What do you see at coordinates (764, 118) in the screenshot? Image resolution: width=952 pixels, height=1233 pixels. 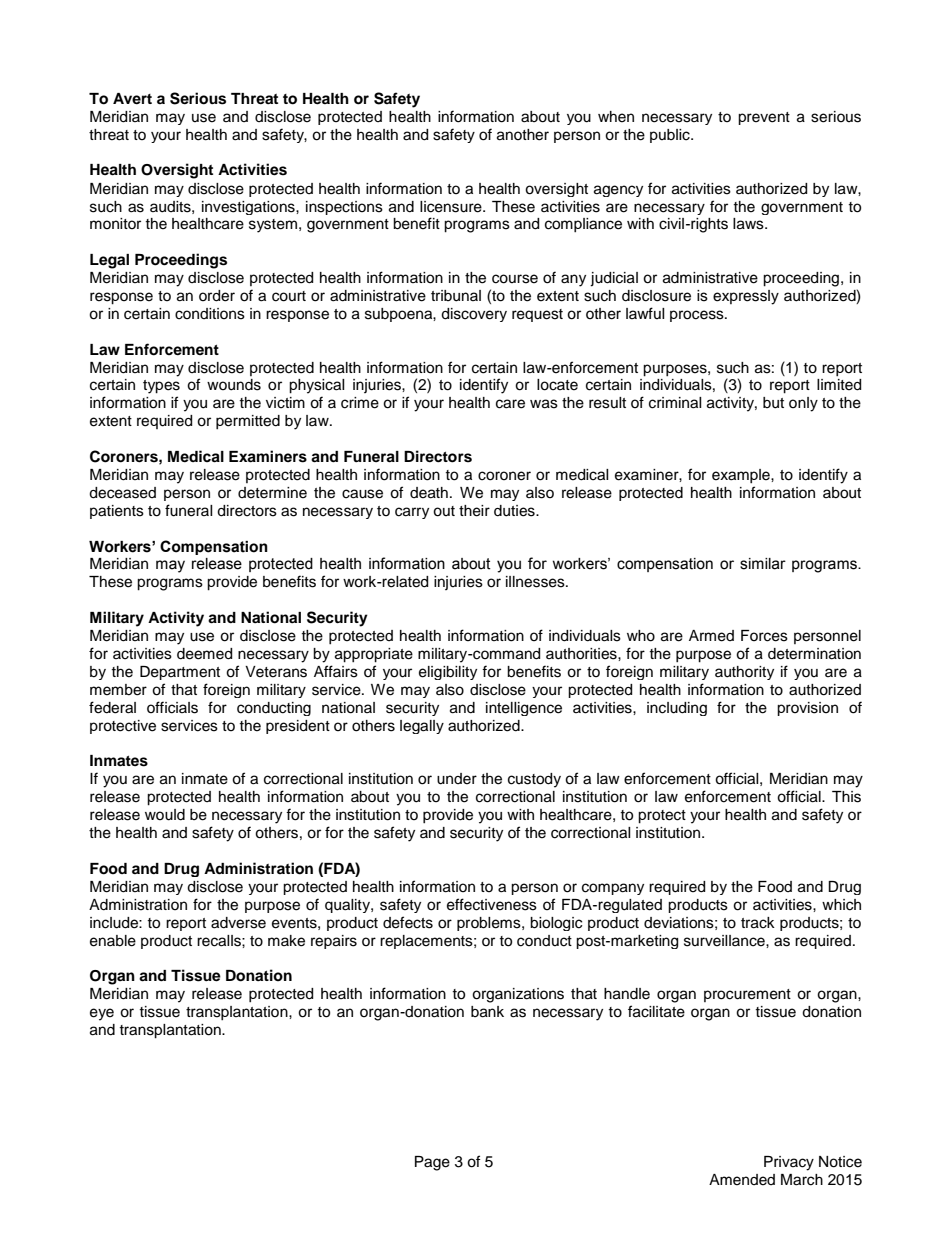 I see `prevent` at bounding box center [764, 118].
